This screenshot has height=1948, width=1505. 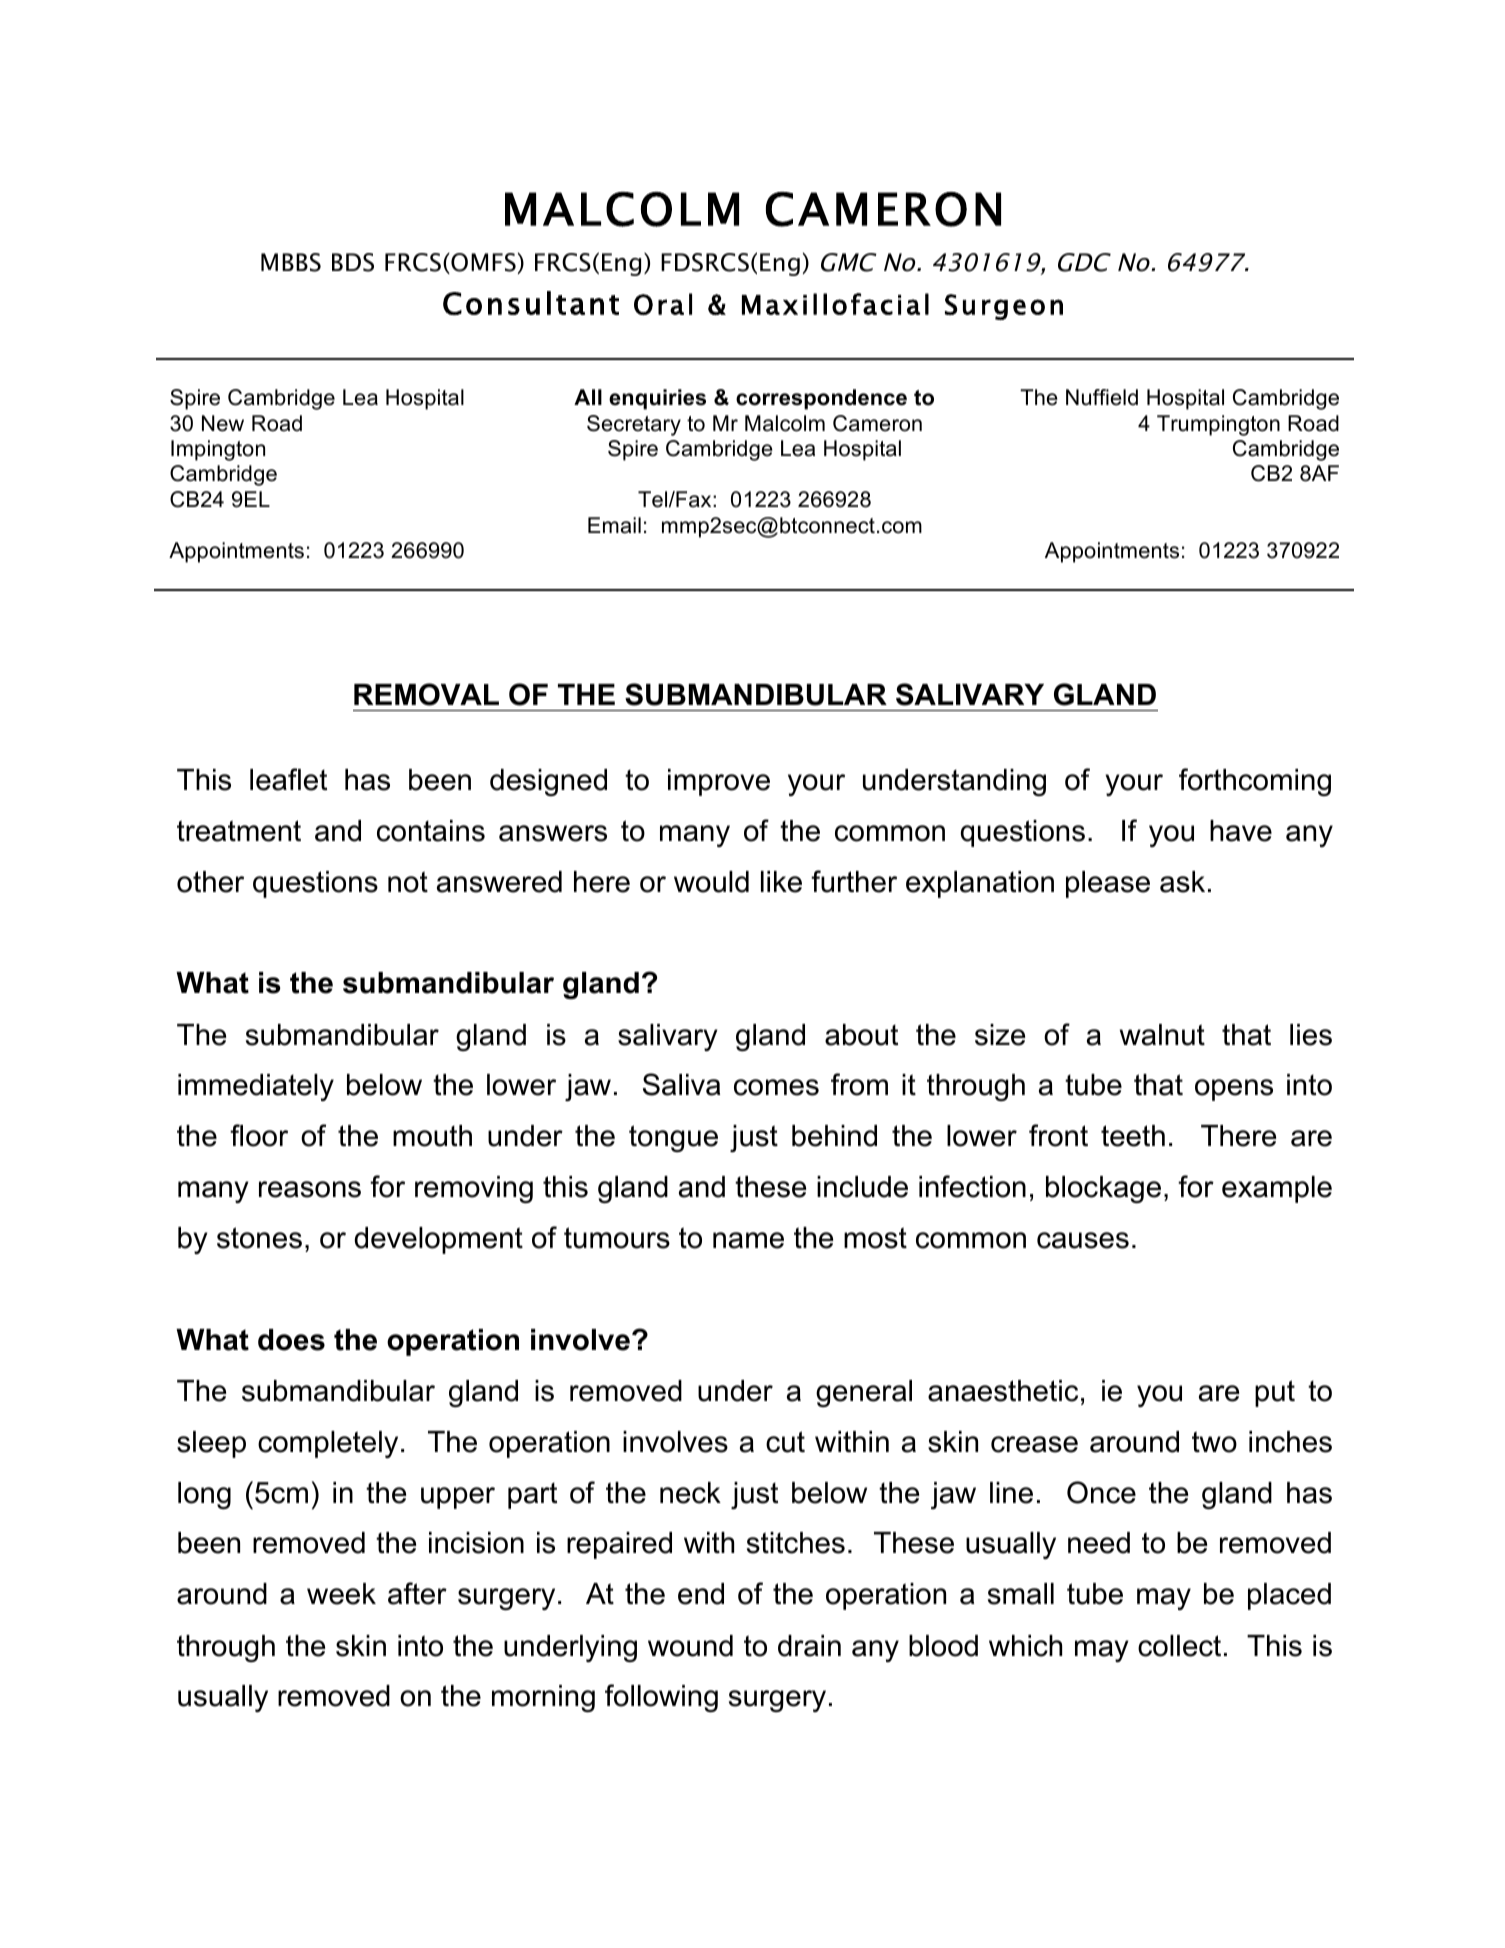 What do you see at coordinates (809, 1646) in the screenshot?
I see `drain` at bounding box center [809, 1646].
